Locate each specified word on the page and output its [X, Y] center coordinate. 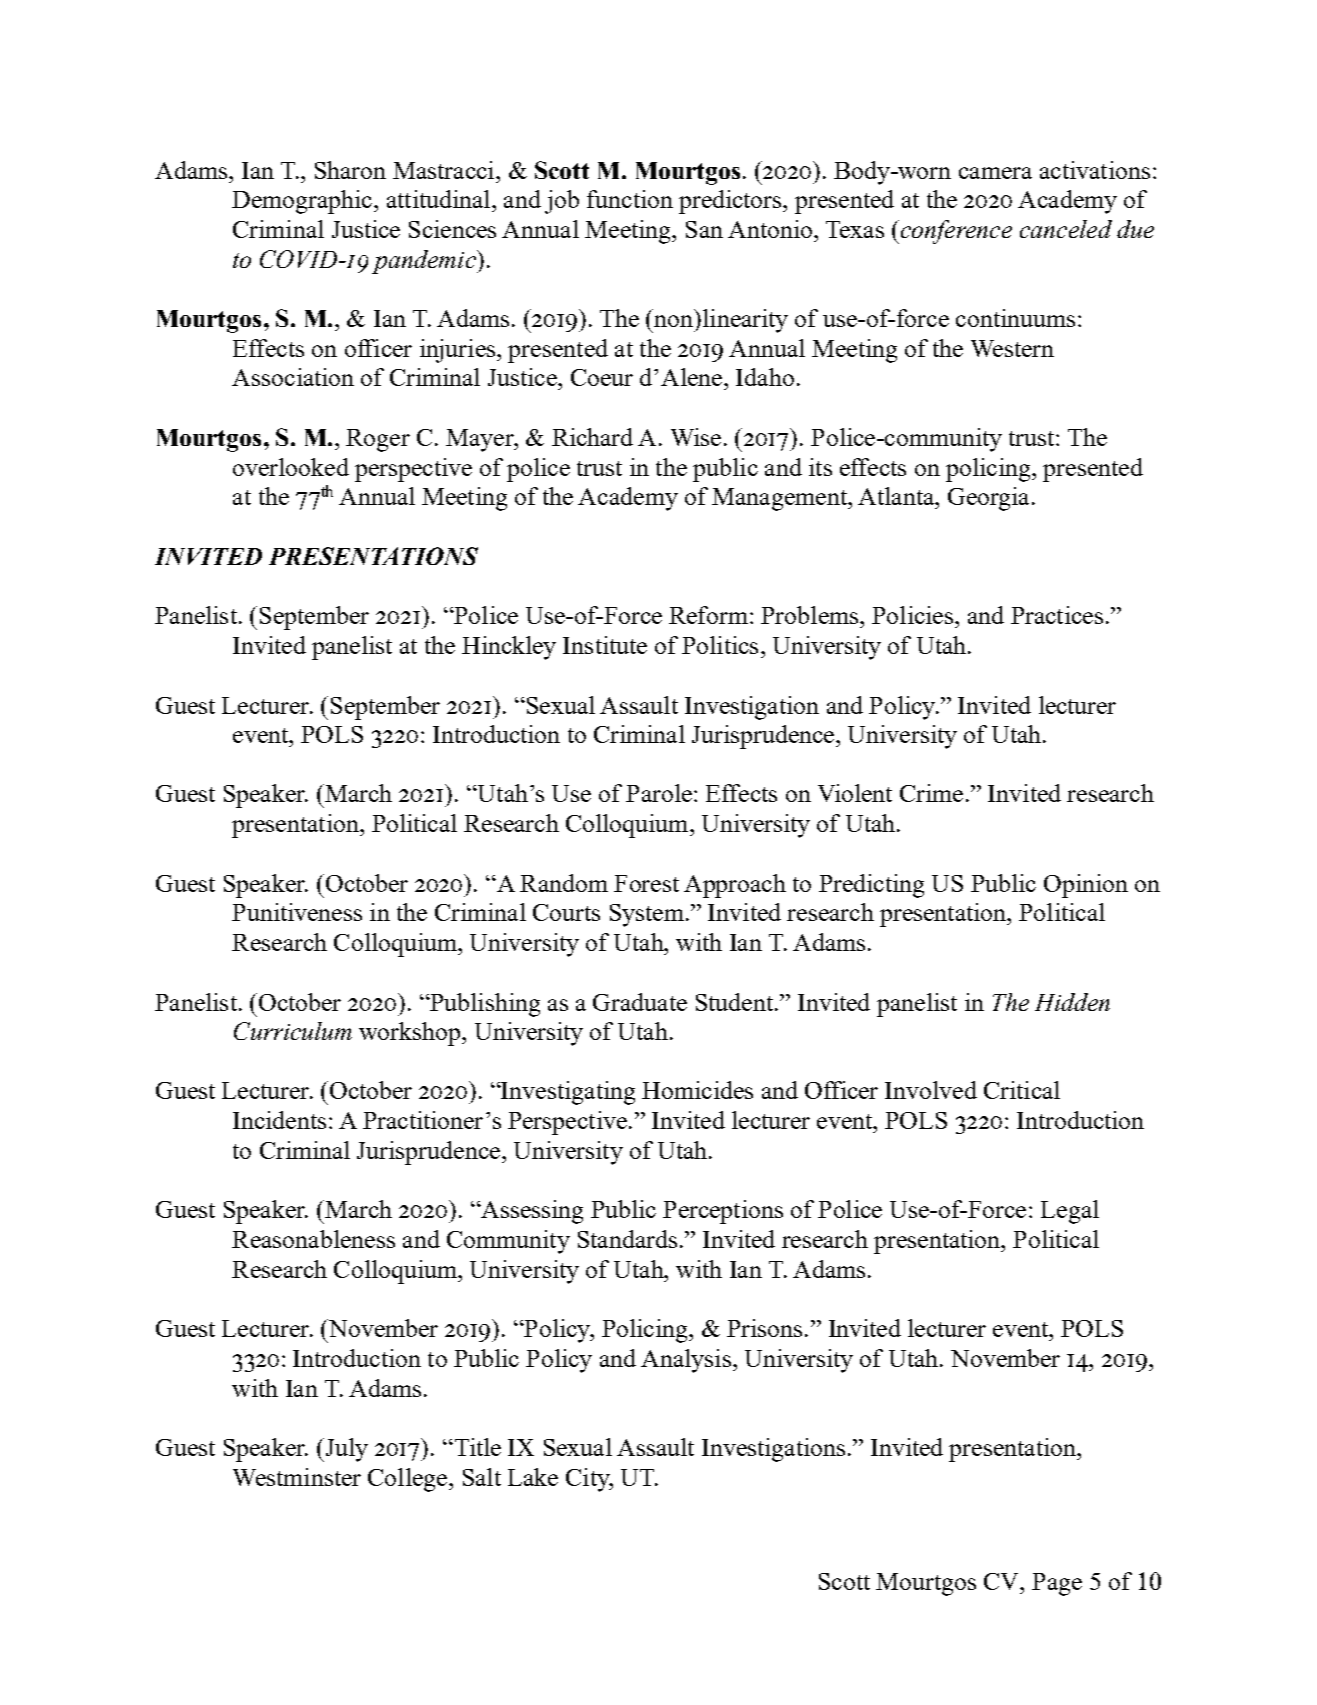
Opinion [1086, 886]
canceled [1066, 229]
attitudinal [438, 199]
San [704, 229]
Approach [735, 886]
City [589, 1480]
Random [564, 883]
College [407, 1480]
